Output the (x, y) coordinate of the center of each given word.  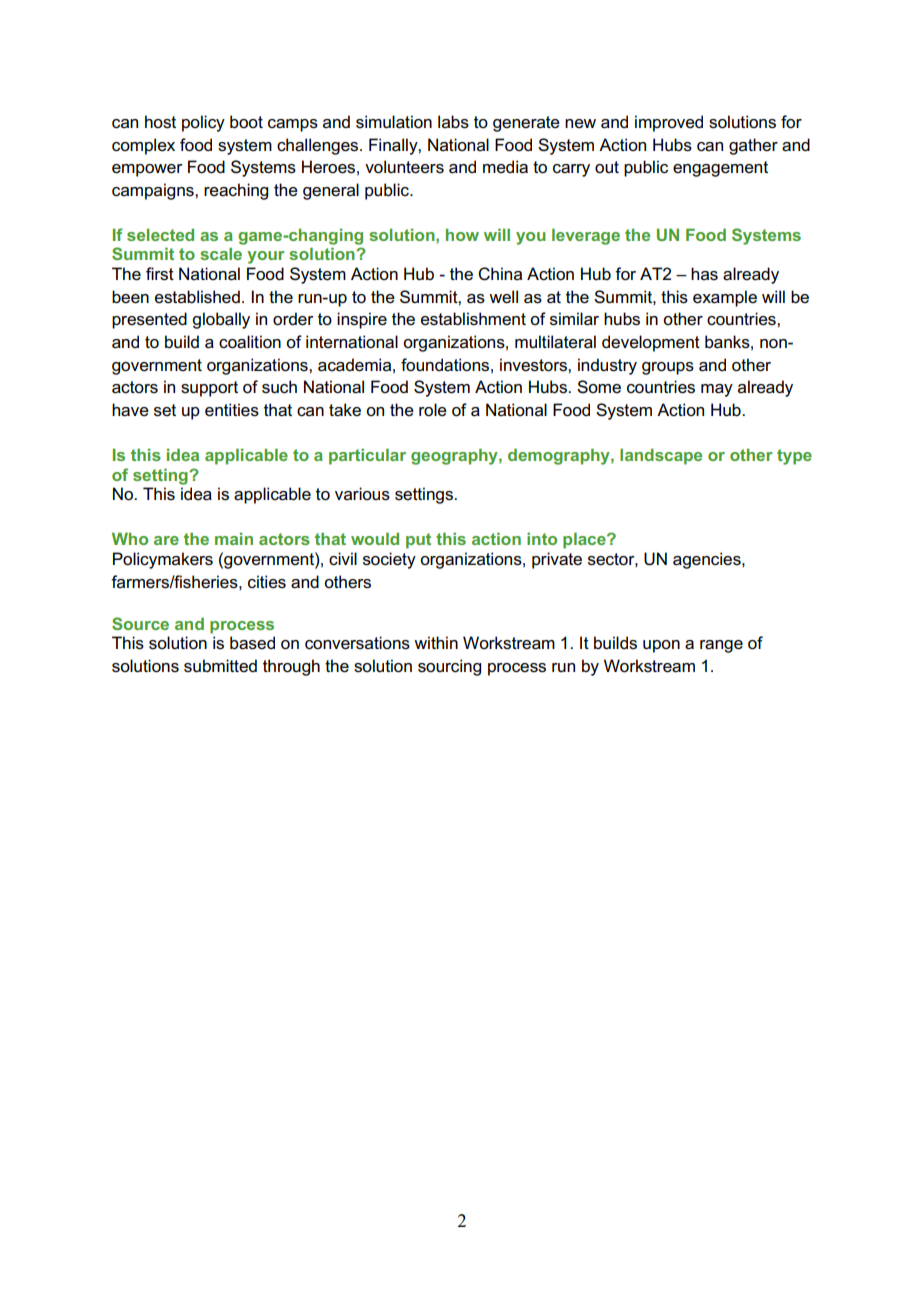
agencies (708, 560)
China (500, 274)
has (704, 274)
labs (453, 122)
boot (246, 122)
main (234, 538)
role (433, 410)
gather (753, 146)
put (418, 541)
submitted (220, 666)
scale (221, 253)
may (717, 390)
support (209, 389)
